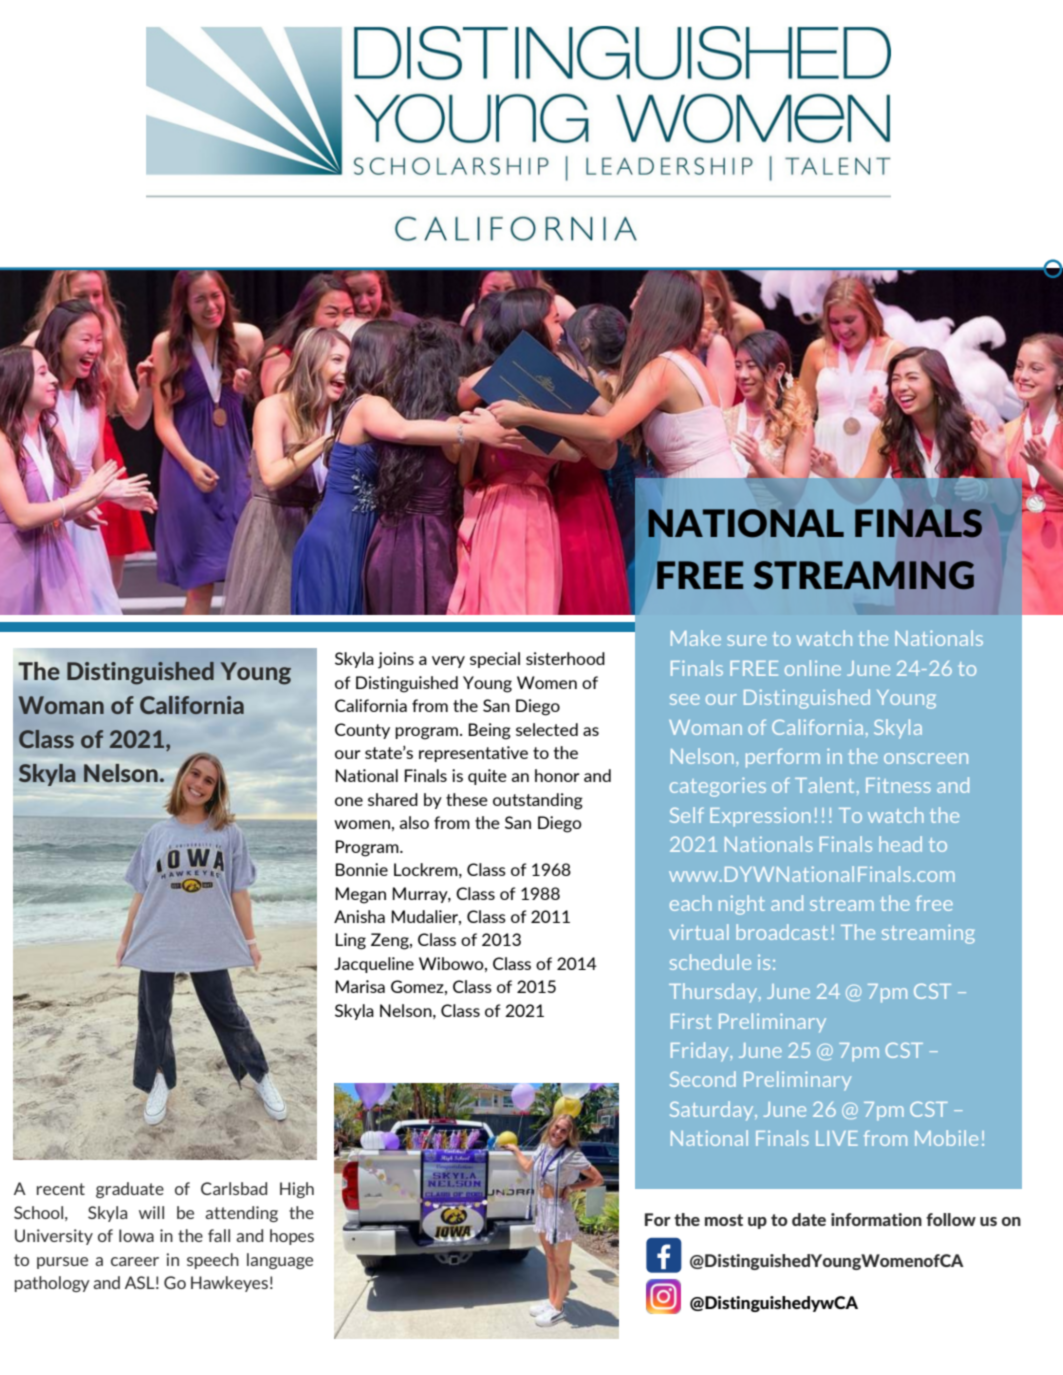 The width and height of the screenshot is (1063, 1375). Describe the element at coordinates (900, 844) in the screenshot. I see `head` at that location.
